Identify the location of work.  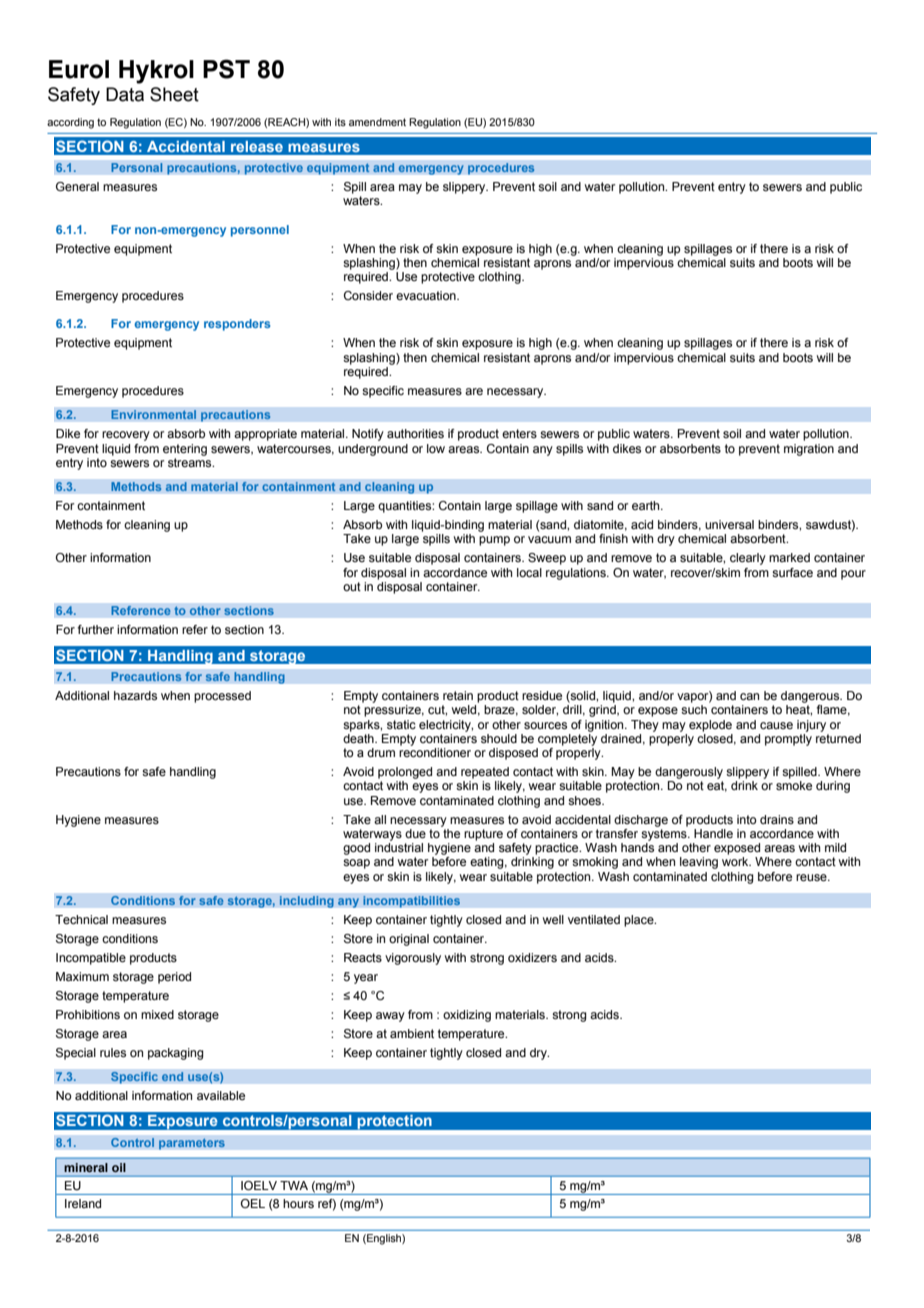
(736, 861).
